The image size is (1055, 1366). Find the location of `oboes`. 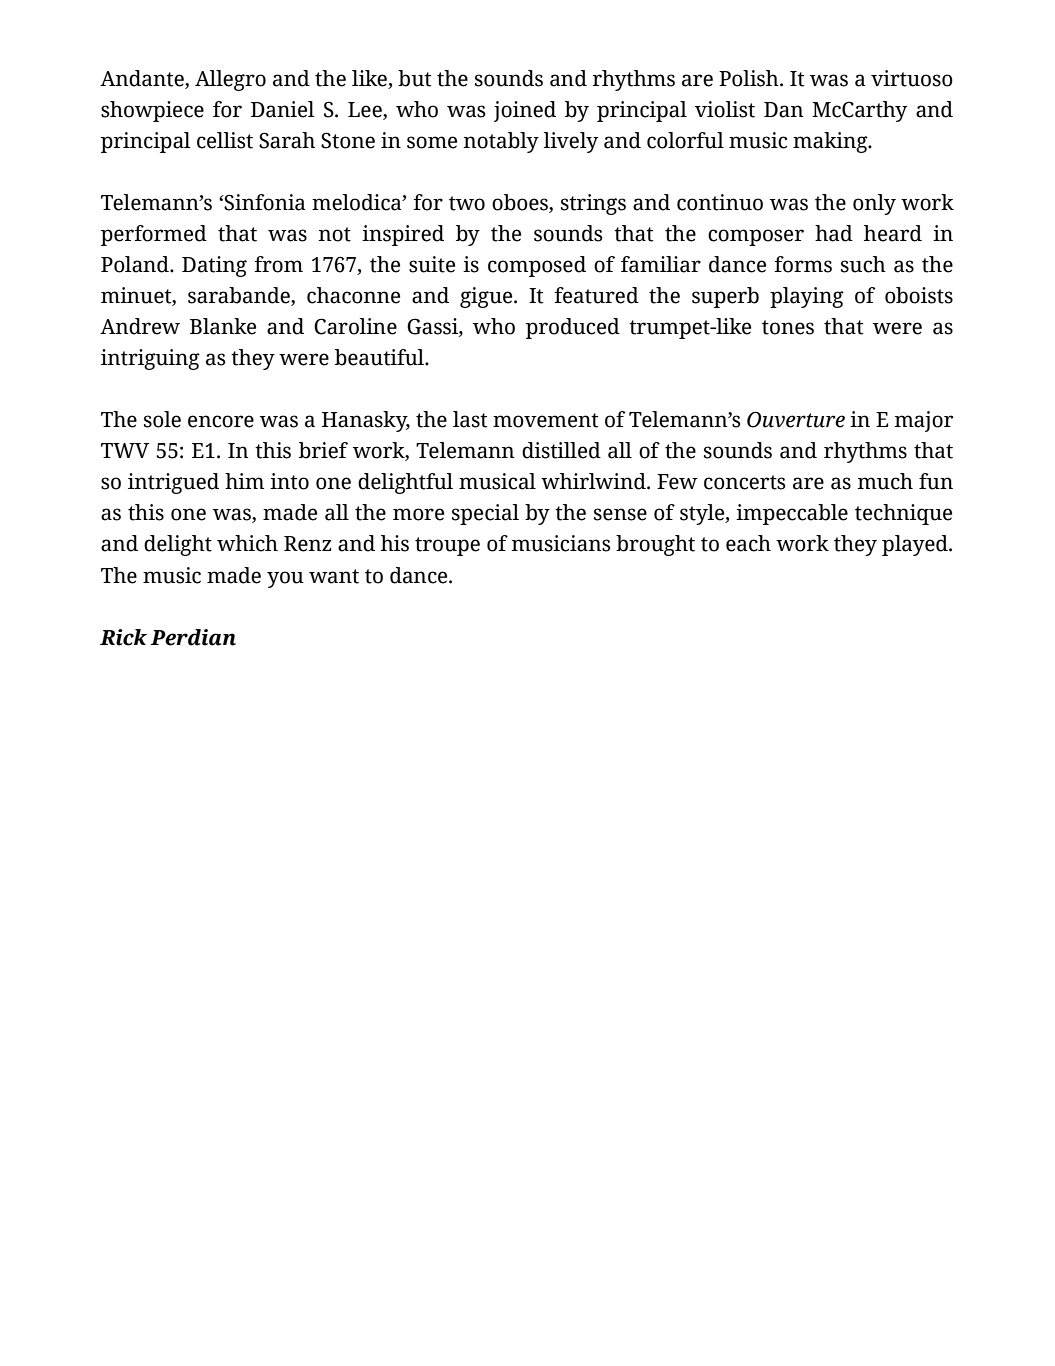

oboes is located at coordinates (521, 203).
